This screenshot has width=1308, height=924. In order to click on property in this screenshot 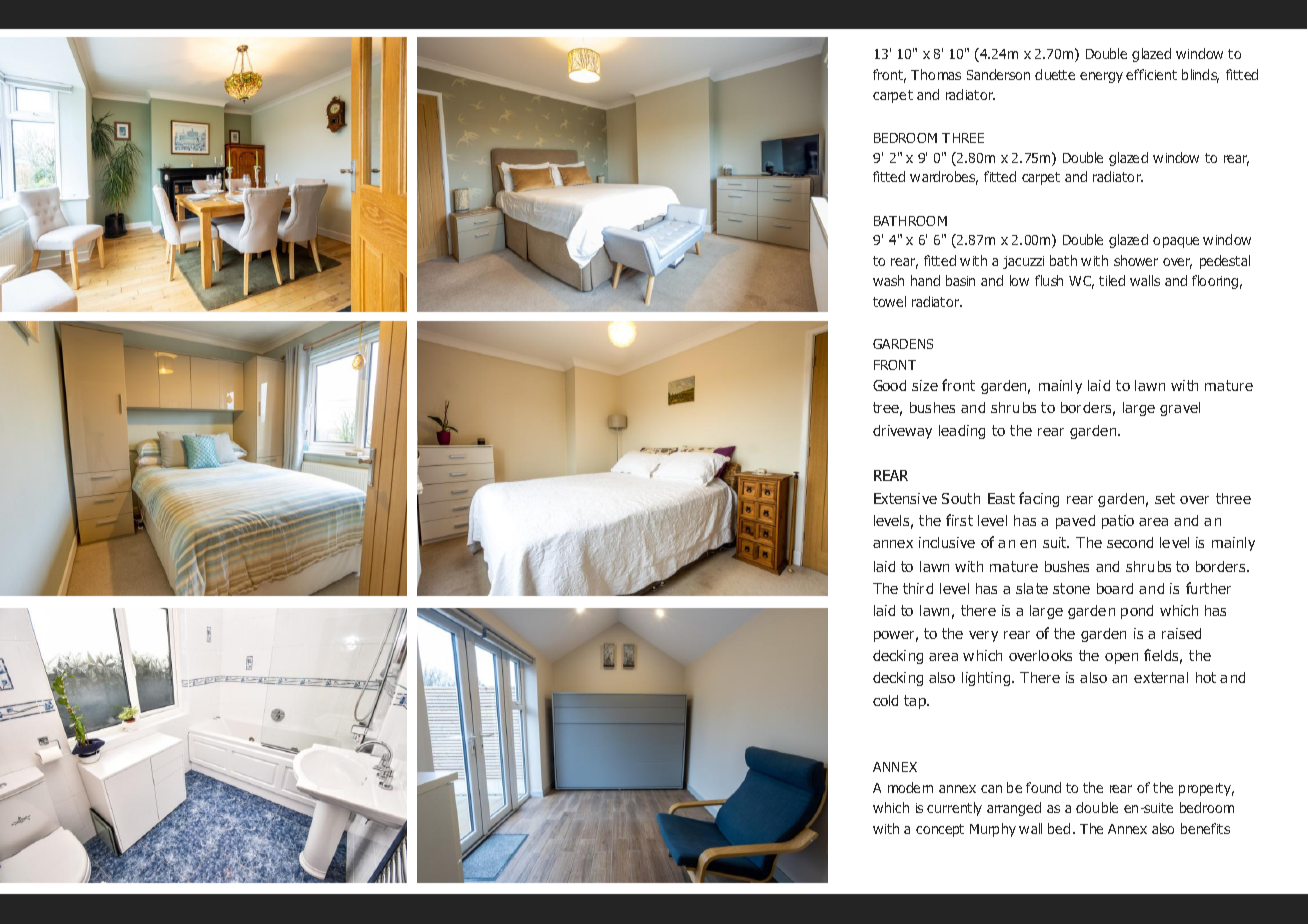, I will do `click(1206, 789)`.
